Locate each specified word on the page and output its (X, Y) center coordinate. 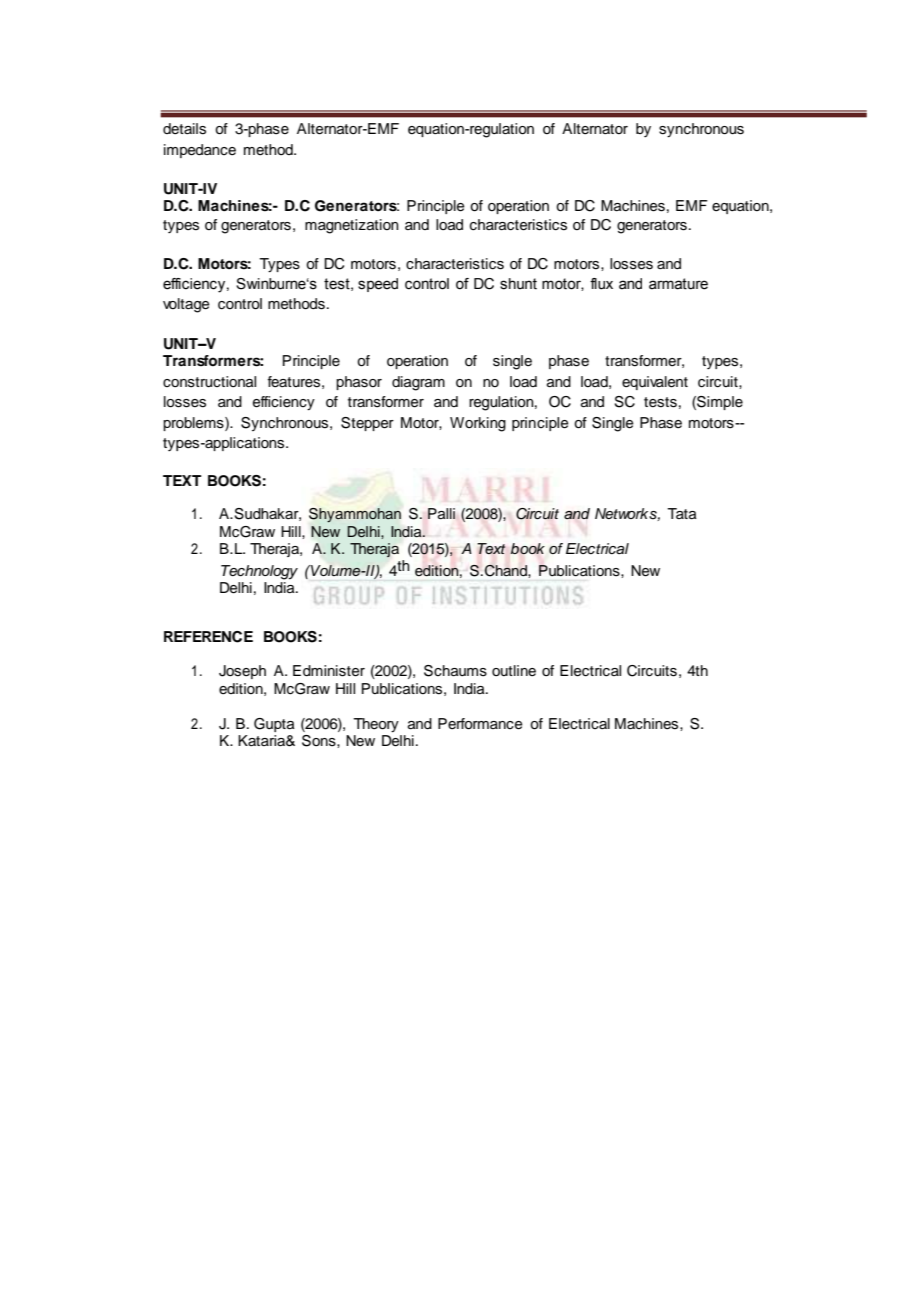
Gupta (274, 725)
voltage (186, 305)
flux (601, 284)
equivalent (655, 383)
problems (194, 424)
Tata (682, 514)
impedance (200, 151)
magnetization (352, 226)
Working (478, 424)
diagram (418, 383)
